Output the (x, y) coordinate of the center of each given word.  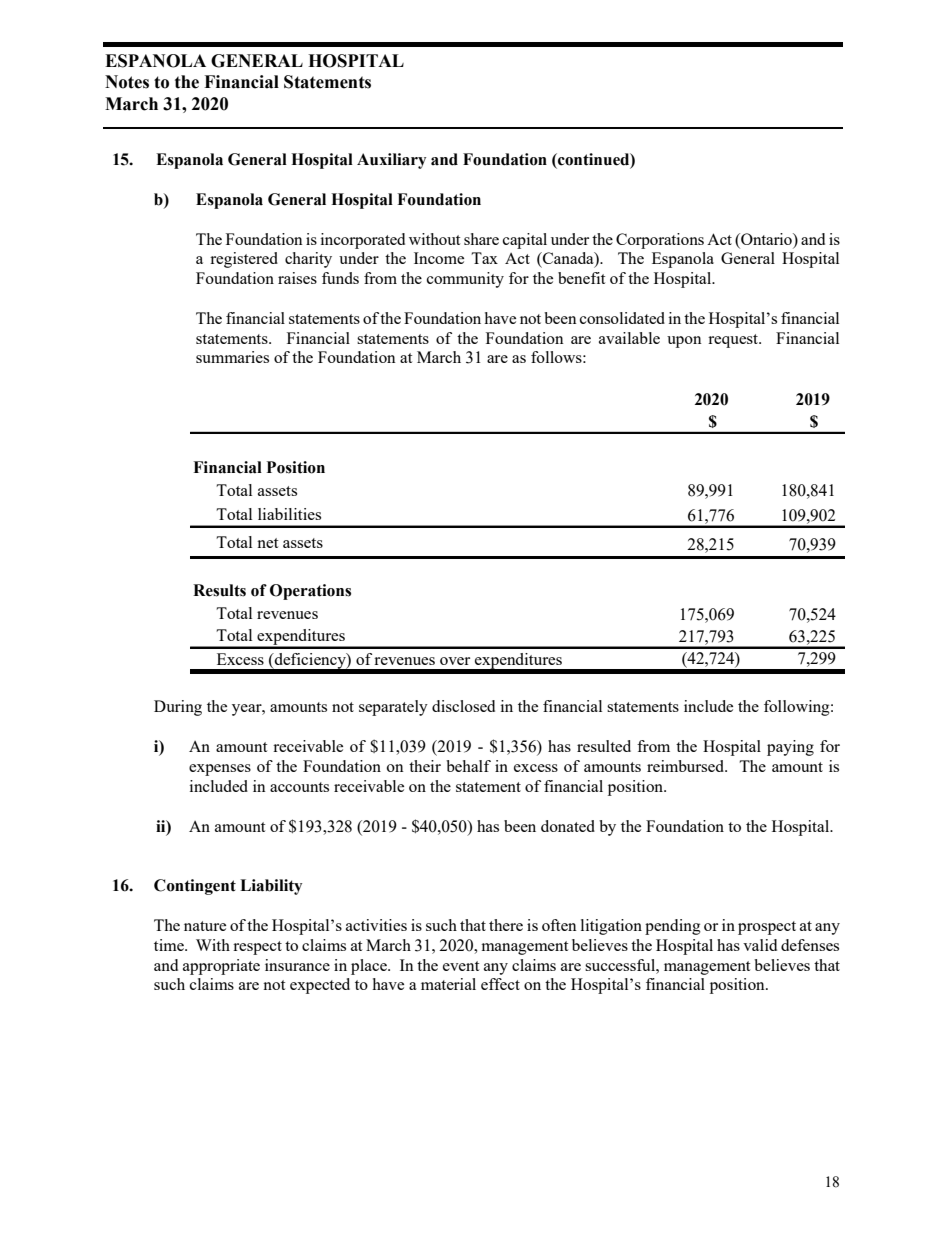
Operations (310, 592)
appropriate (221, 967)
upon (684, 342)
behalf (468, 766)
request (734, 341)
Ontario (766, 239)
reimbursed (687, 766)
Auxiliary (391, 161)
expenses (220, 770)
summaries (232, 357)
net (268, 543)
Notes (127, 82)
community (465, 280)
